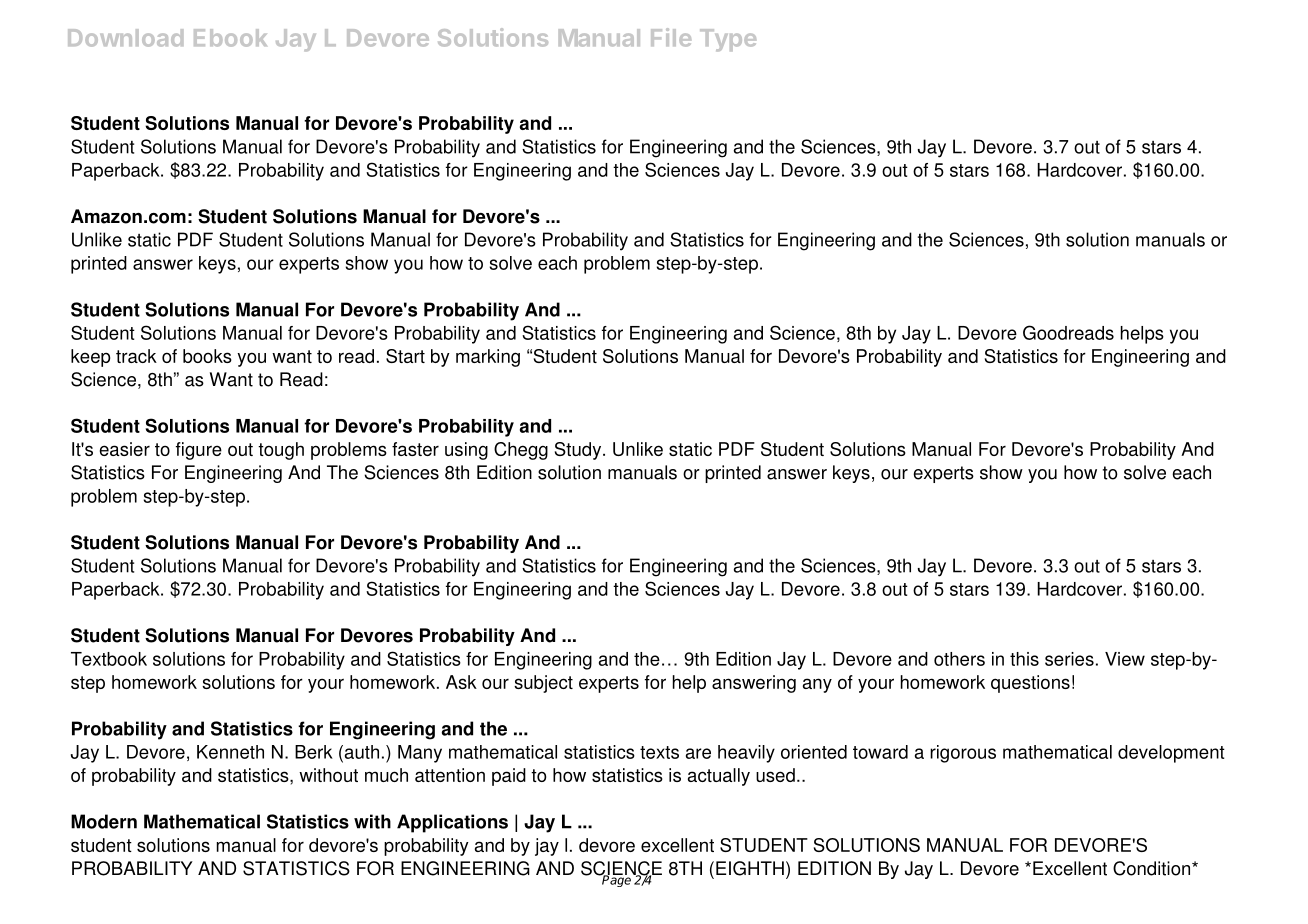 The width and height of the screenshot is (1308, 924). I want to click on Ebook, so click(230, 38).
